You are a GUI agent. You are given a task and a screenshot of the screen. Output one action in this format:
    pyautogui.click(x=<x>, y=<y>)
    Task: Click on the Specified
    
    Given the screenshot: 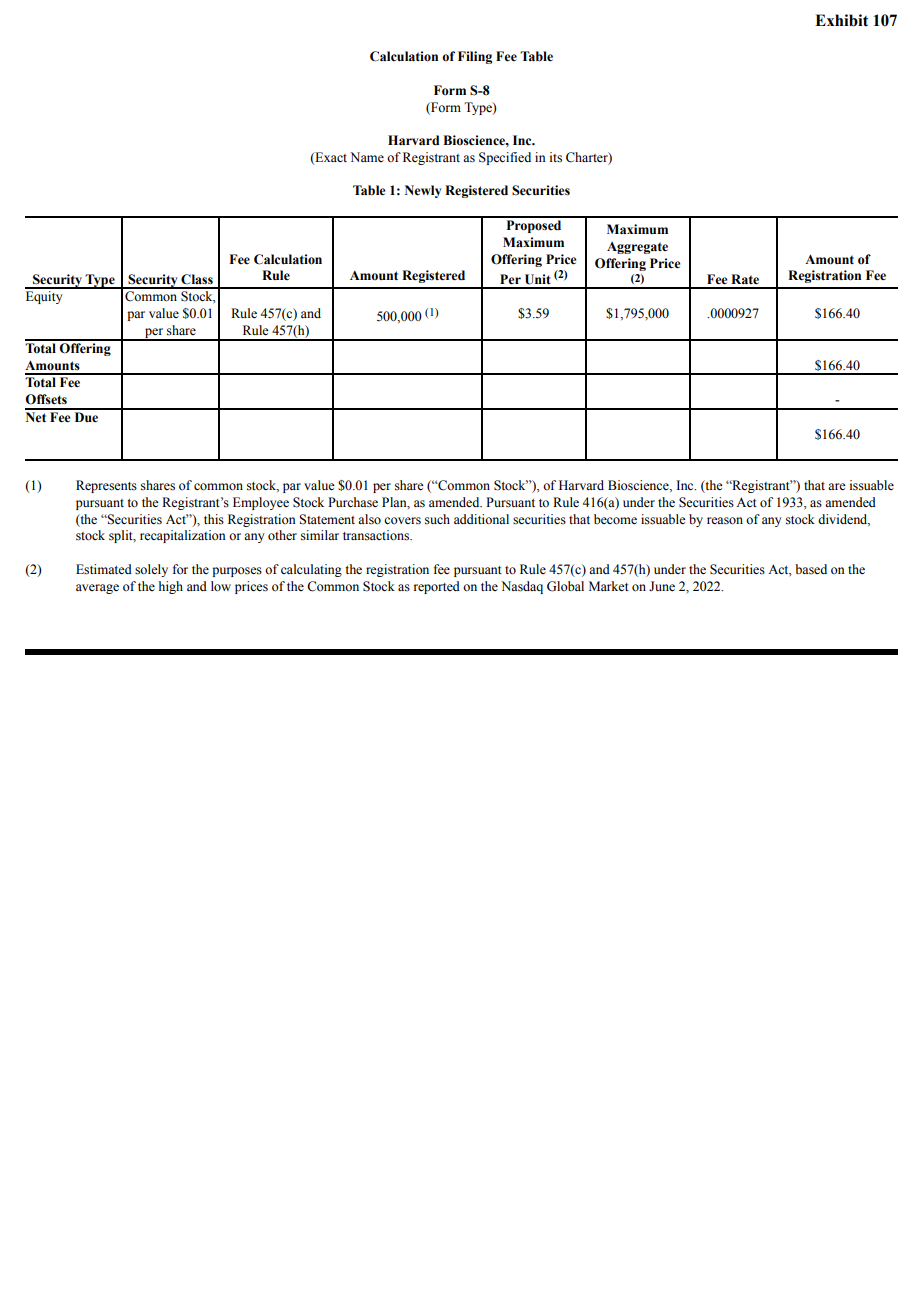 What is the action you would take?
    pyautogui.click(x=505, y=158)
